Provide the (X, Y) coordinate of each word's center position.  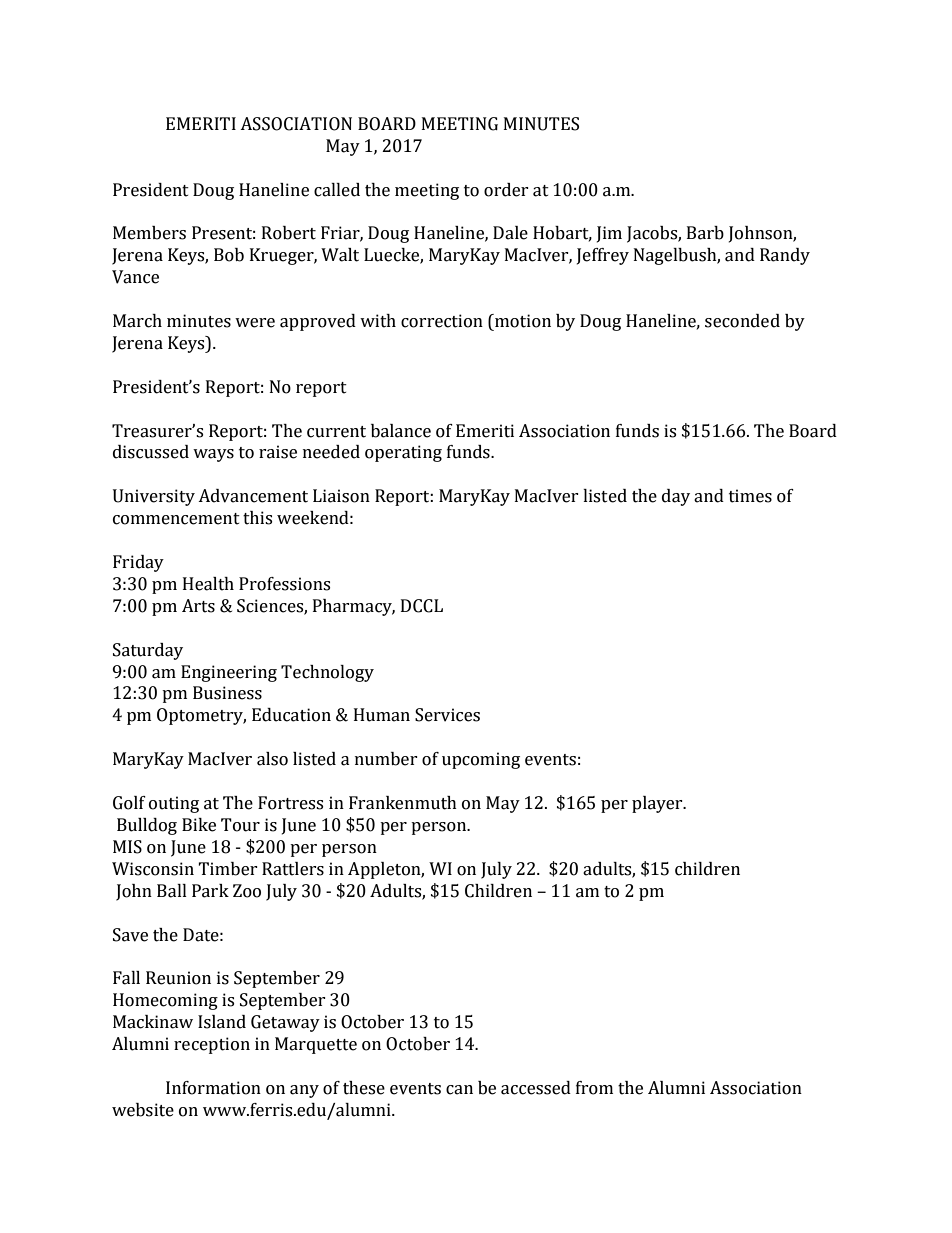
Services (447, 715)
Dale (510, 233)
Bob (229, 255)
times (750, 496)
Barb (705, 233)
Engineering (229, 673)
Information (213, 1088)
